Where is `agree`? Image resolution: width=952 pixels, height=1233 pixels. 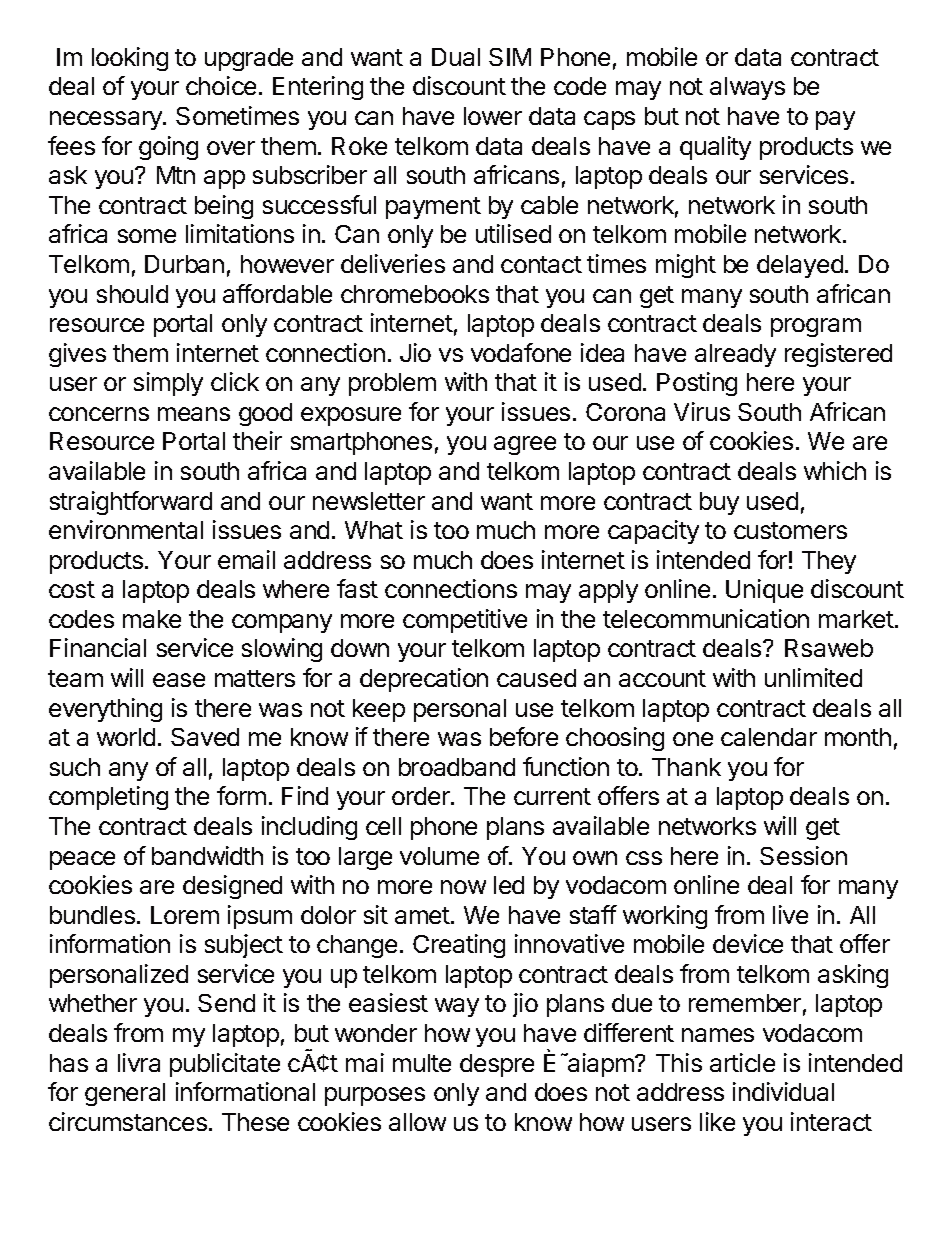
agree is located at coordinates (525, 445).
